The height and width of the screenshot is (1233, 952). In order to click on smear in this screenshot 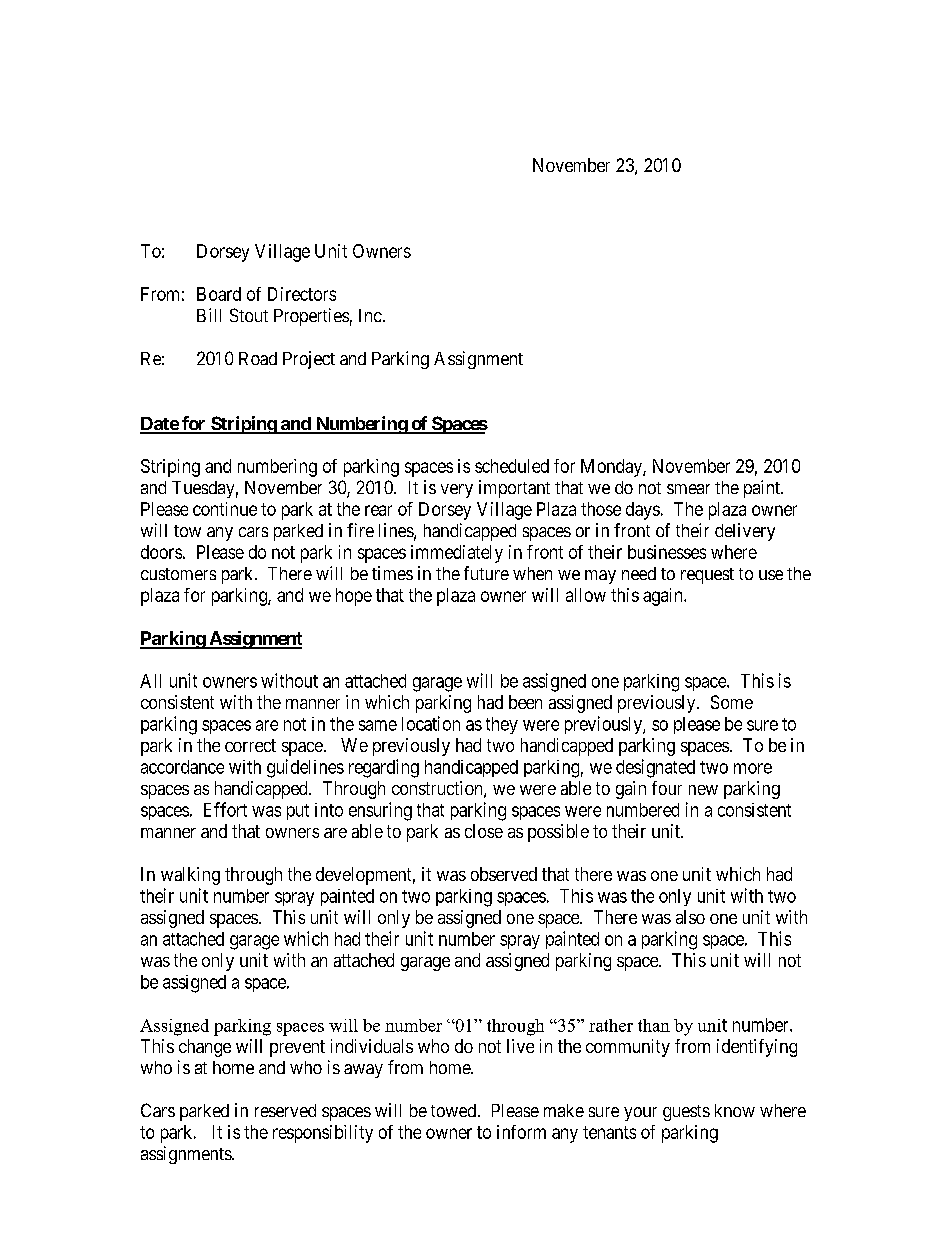, I will do `click(688, 489)`.
